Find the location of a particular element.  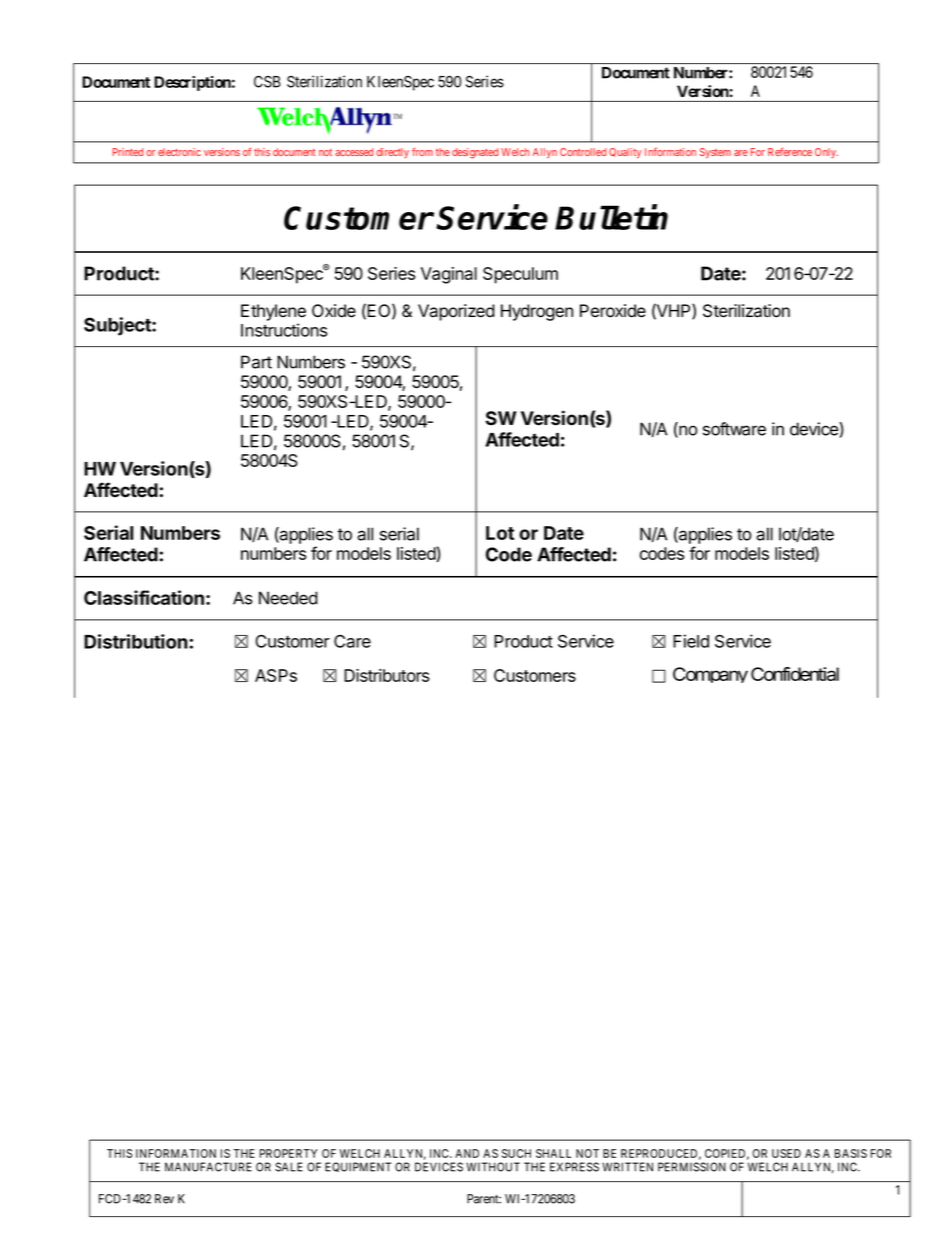

Confidential is located at coordinates (795, 674).
